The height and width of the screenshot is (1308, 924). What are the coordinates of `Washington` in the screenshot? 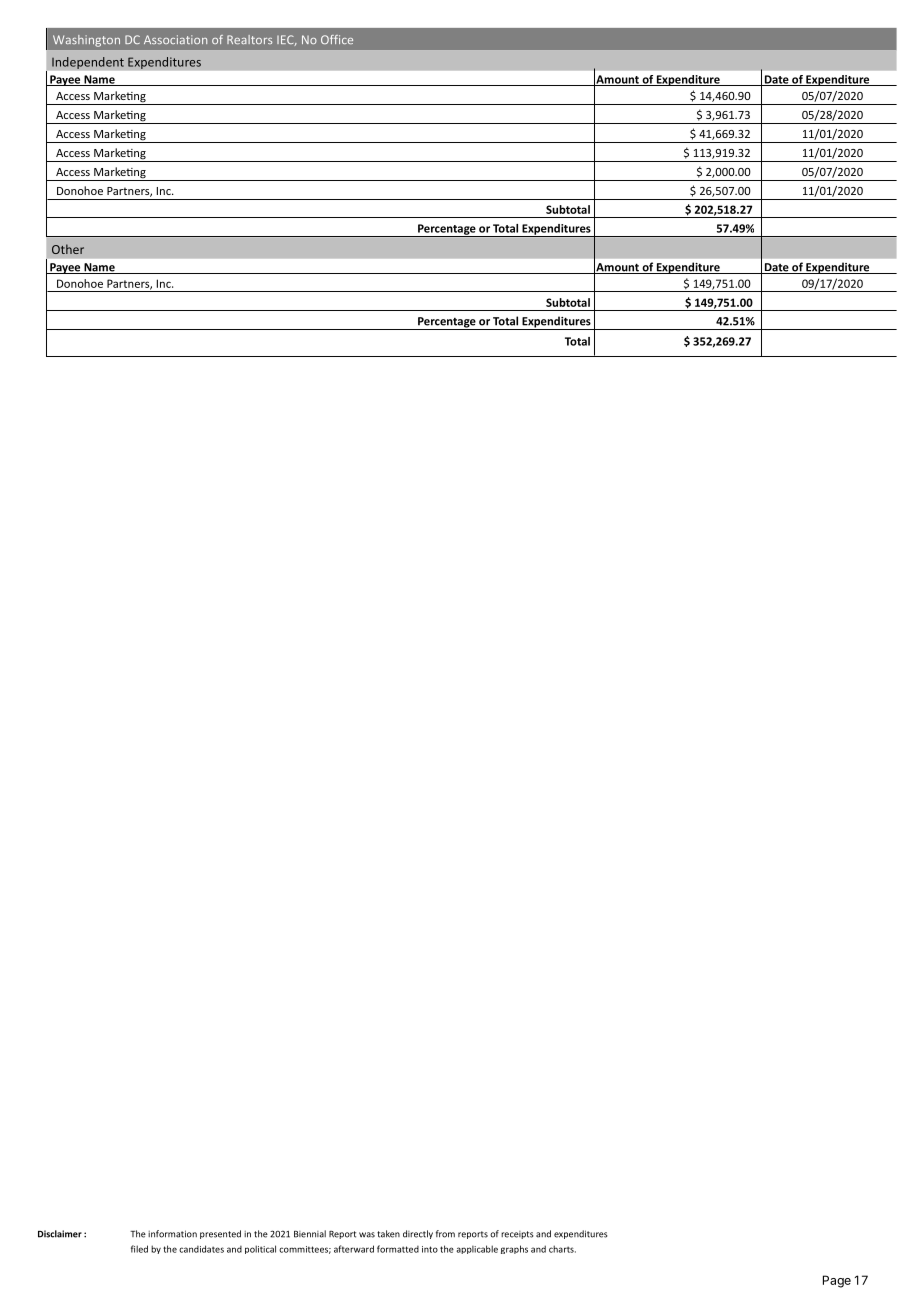 It's located at (86, 41).
